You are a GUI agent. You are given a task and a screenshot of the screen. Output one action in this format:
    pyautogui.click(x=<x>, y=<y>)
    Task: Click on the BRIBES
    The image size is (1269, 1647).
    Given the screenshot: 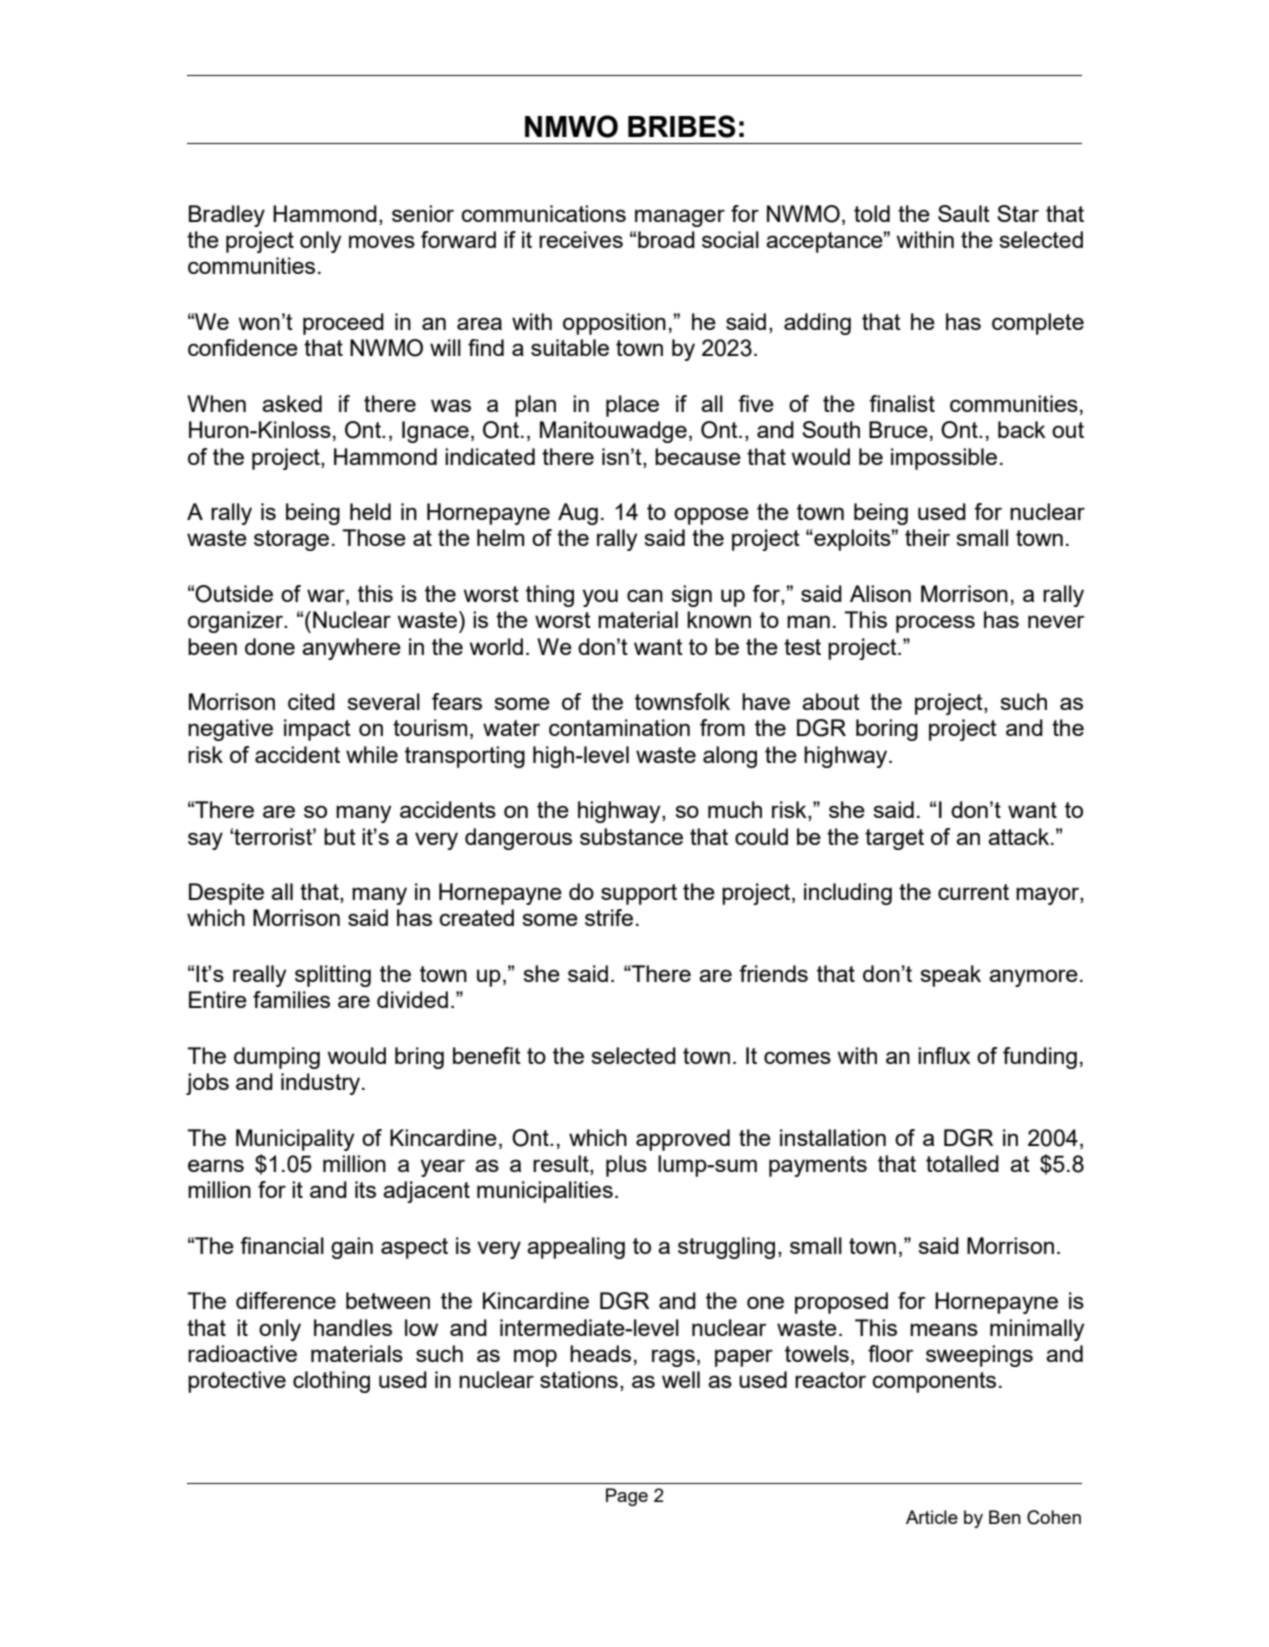 What is the action you would take?
    pyautogui.click(x=681, y=126)
